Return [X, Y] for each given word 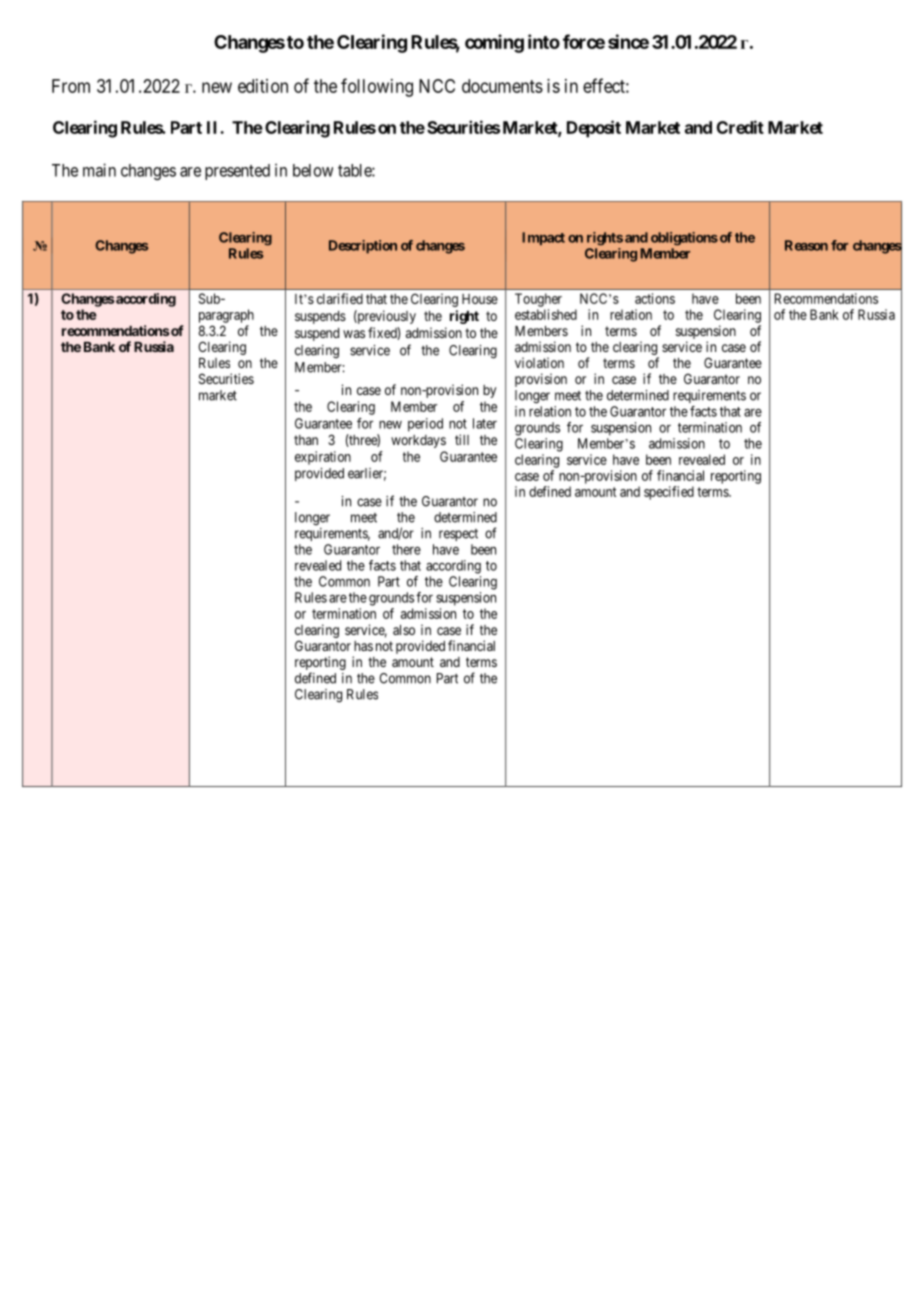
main [99, 170]
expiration [323, 458]
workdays [418, 441]
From [71, 86]
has [363, 646]
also [404, 630]
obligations [684, 238]
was [354, 334]
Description [363, 247]
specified [669, 493]
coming [494, 43]
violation [539, 362]
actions [655, 298]
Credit [740, 127]
